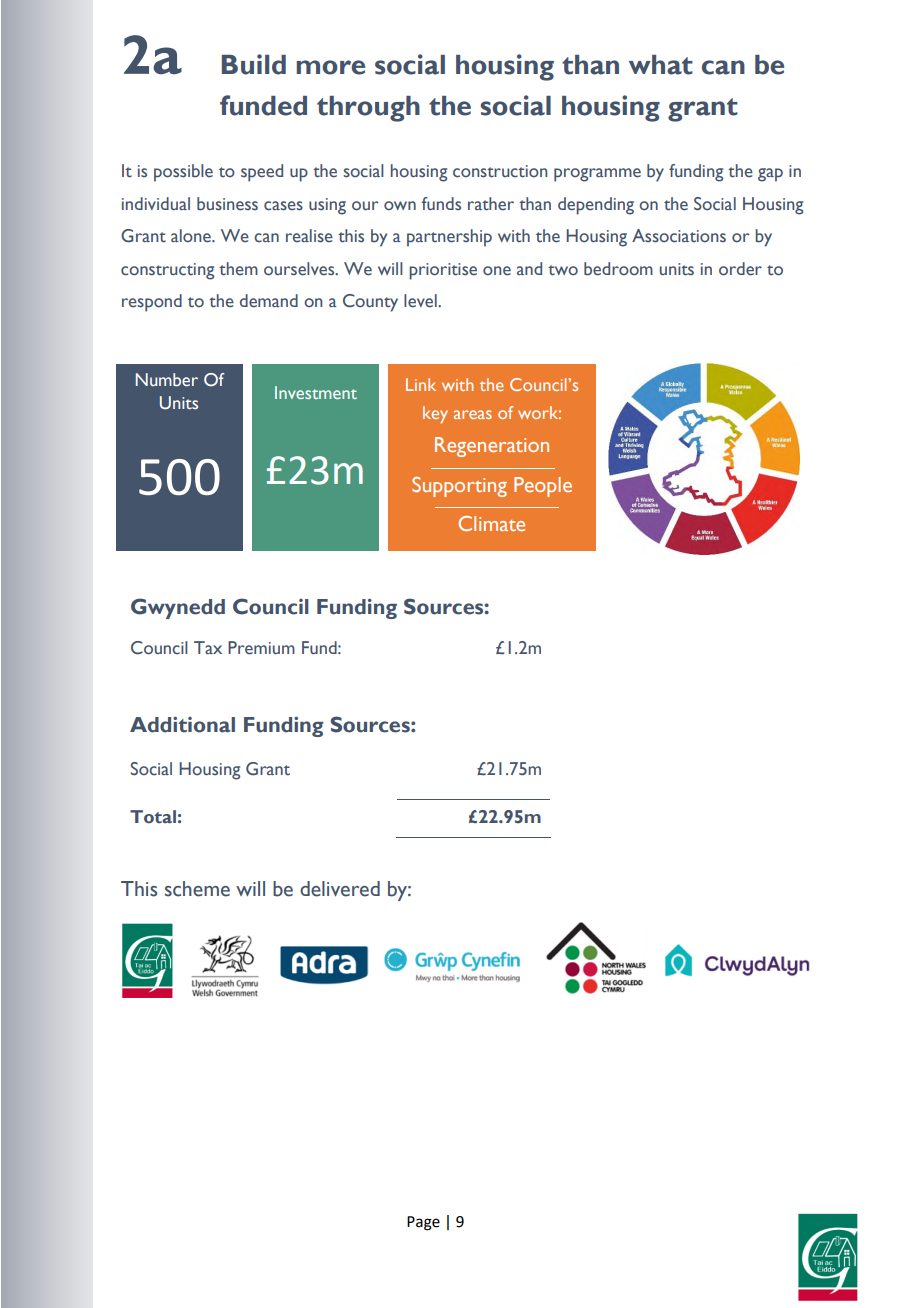  I want to click on Number, so click(167, 380).
